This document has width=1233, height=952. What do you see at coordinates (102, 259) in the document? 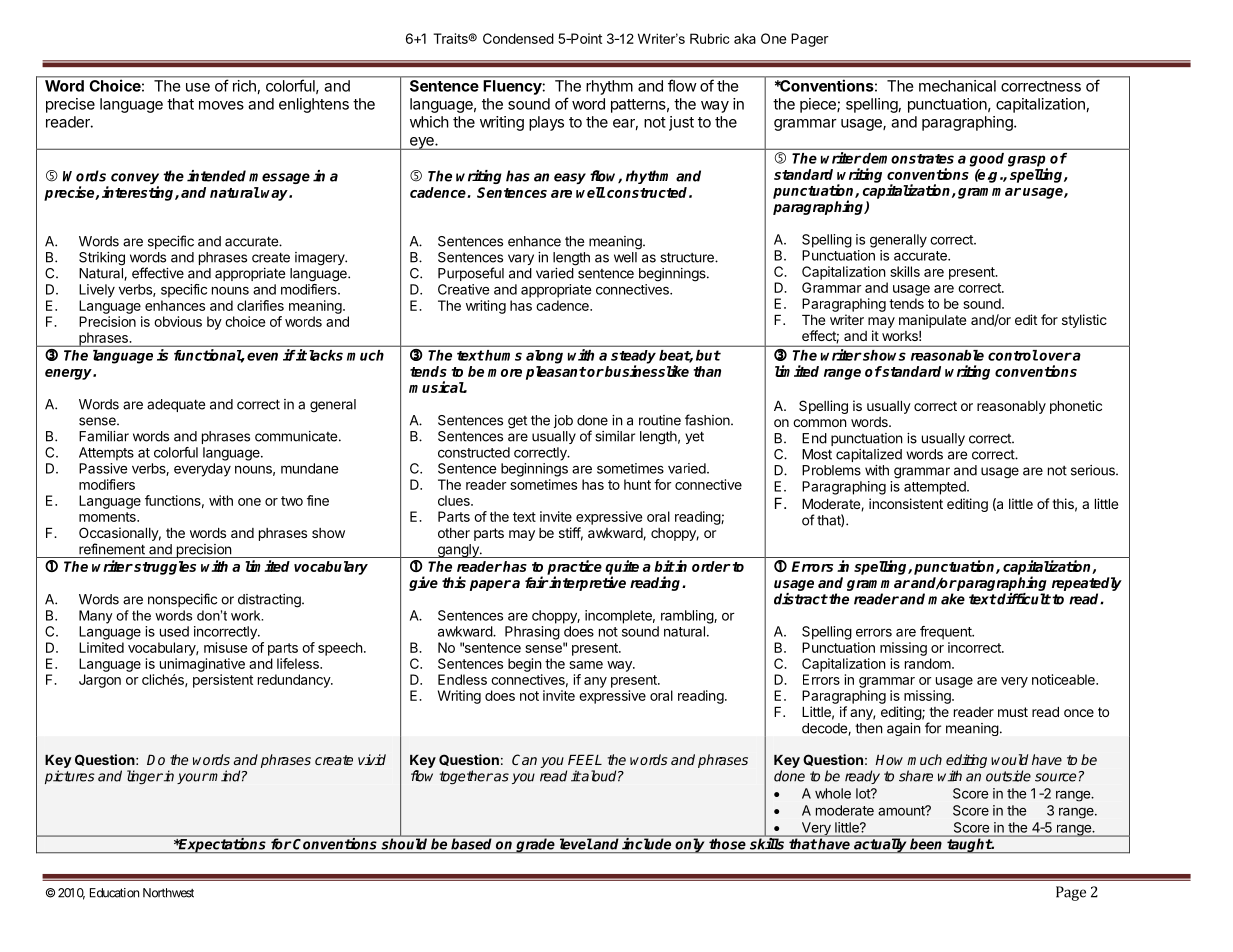
I see `Striking` at bounding box center [102, 259].
